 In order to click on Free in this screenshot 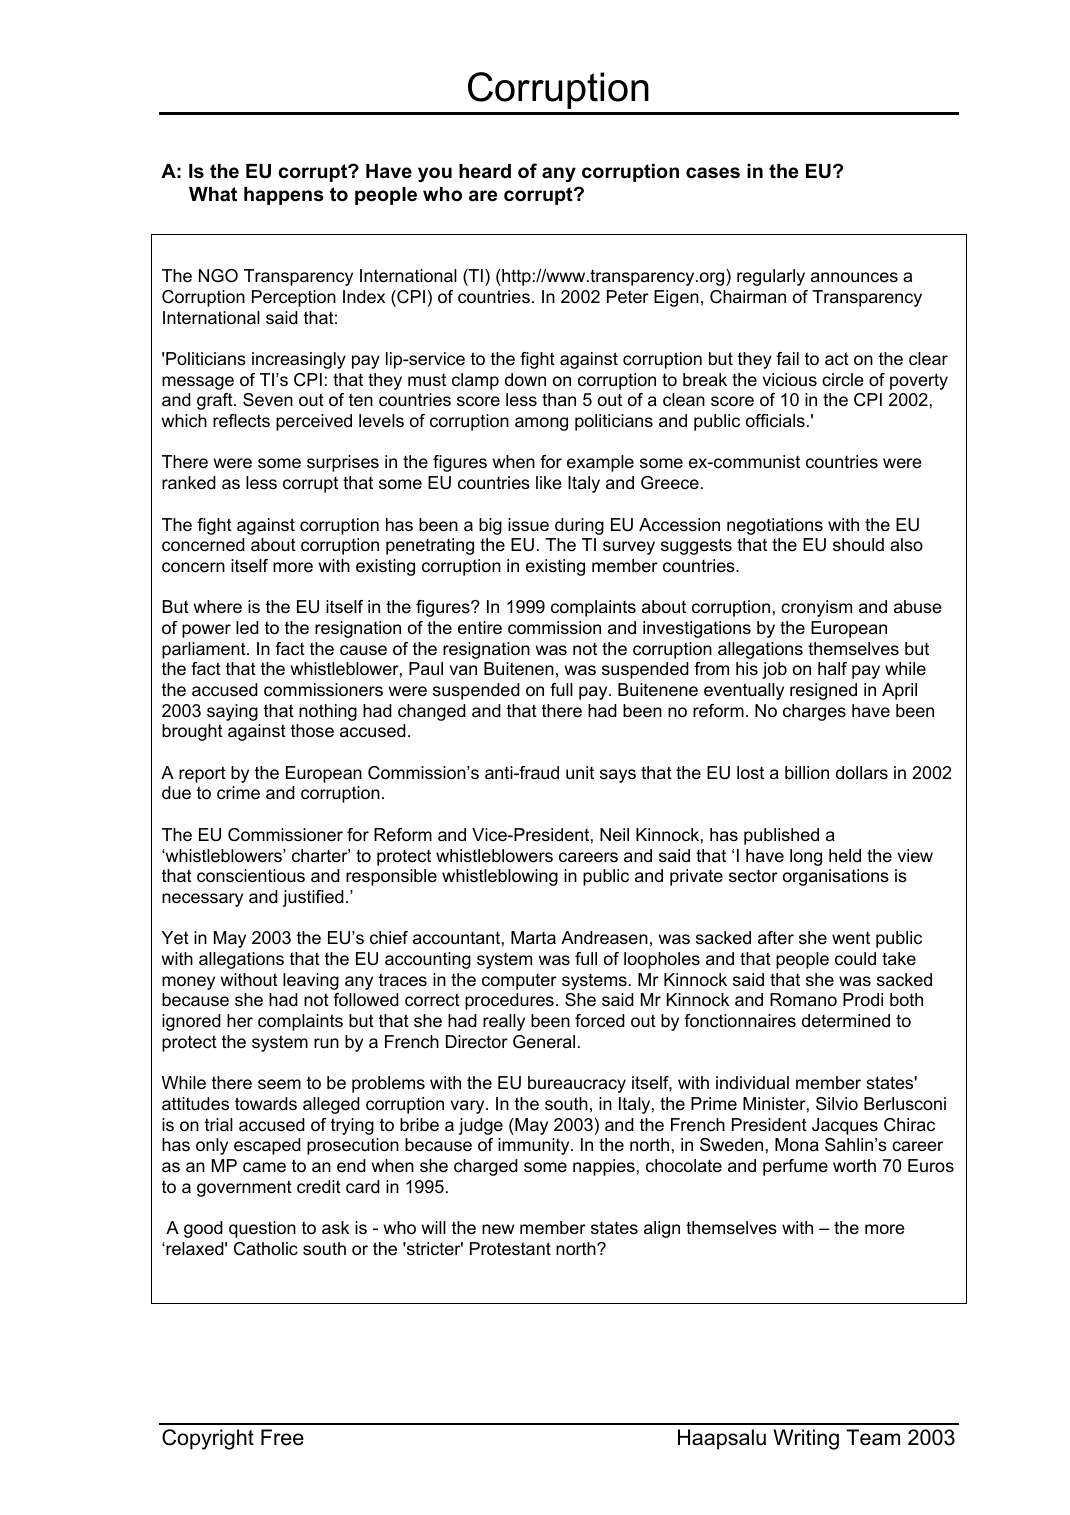, I will do `click(282, 1437)`.
